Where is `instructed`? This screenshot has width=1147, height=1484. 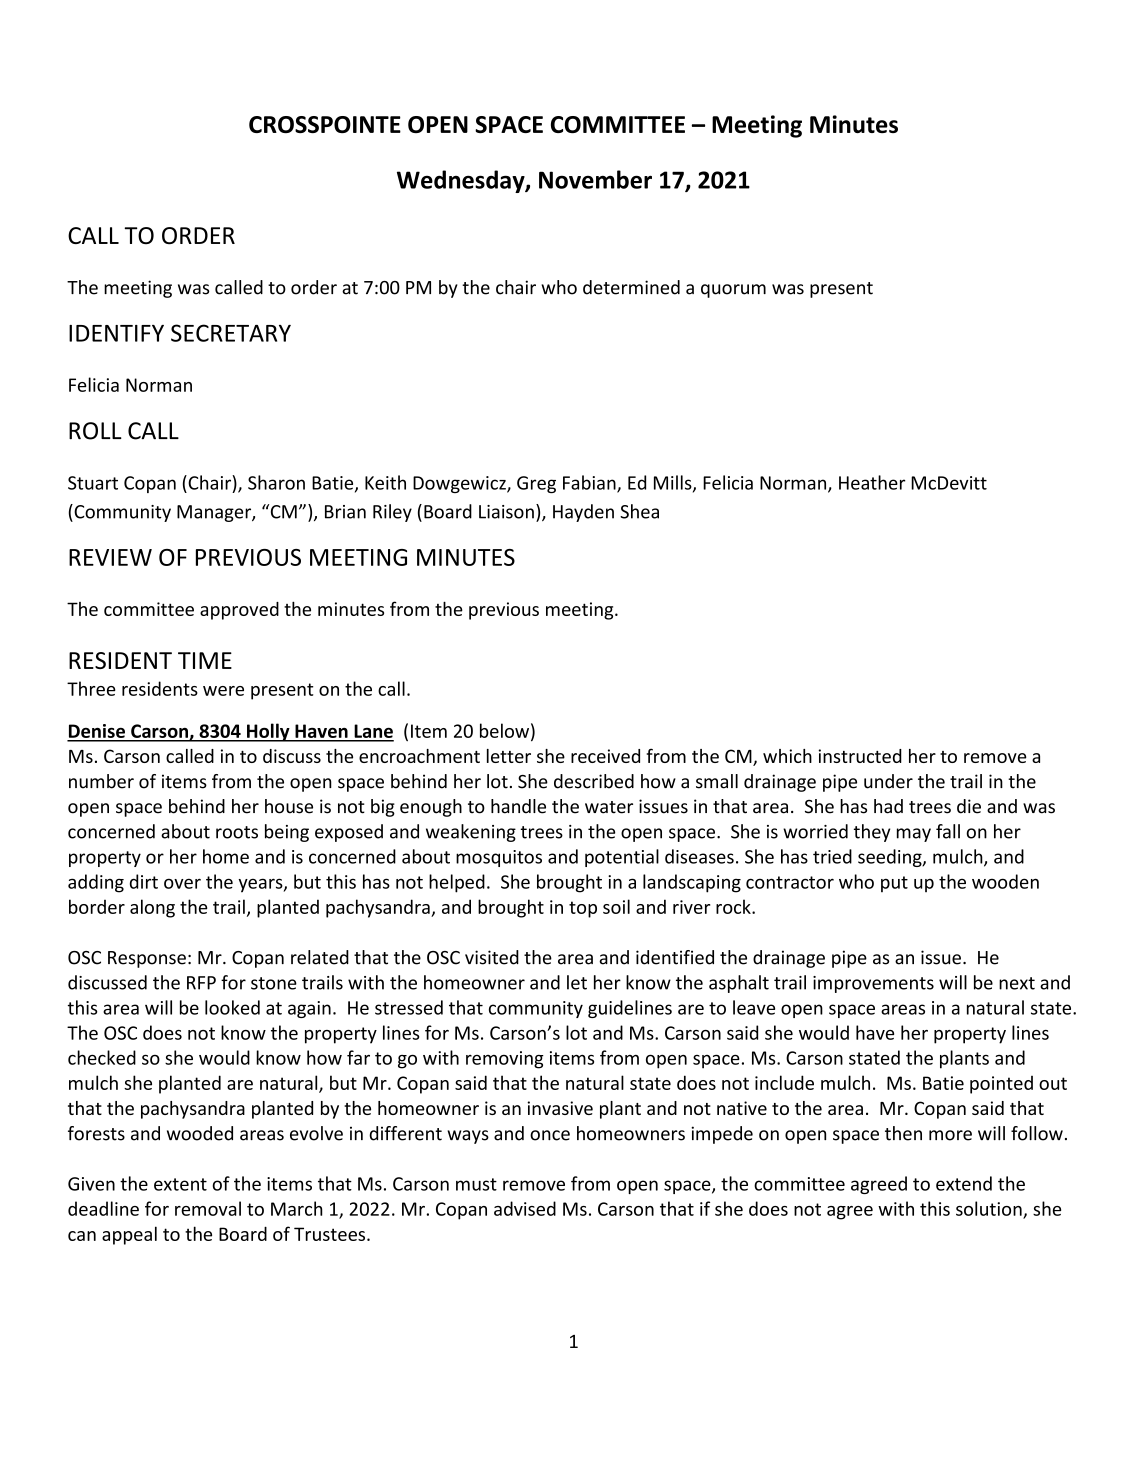
instructed is located at coordinates (860, 756).
